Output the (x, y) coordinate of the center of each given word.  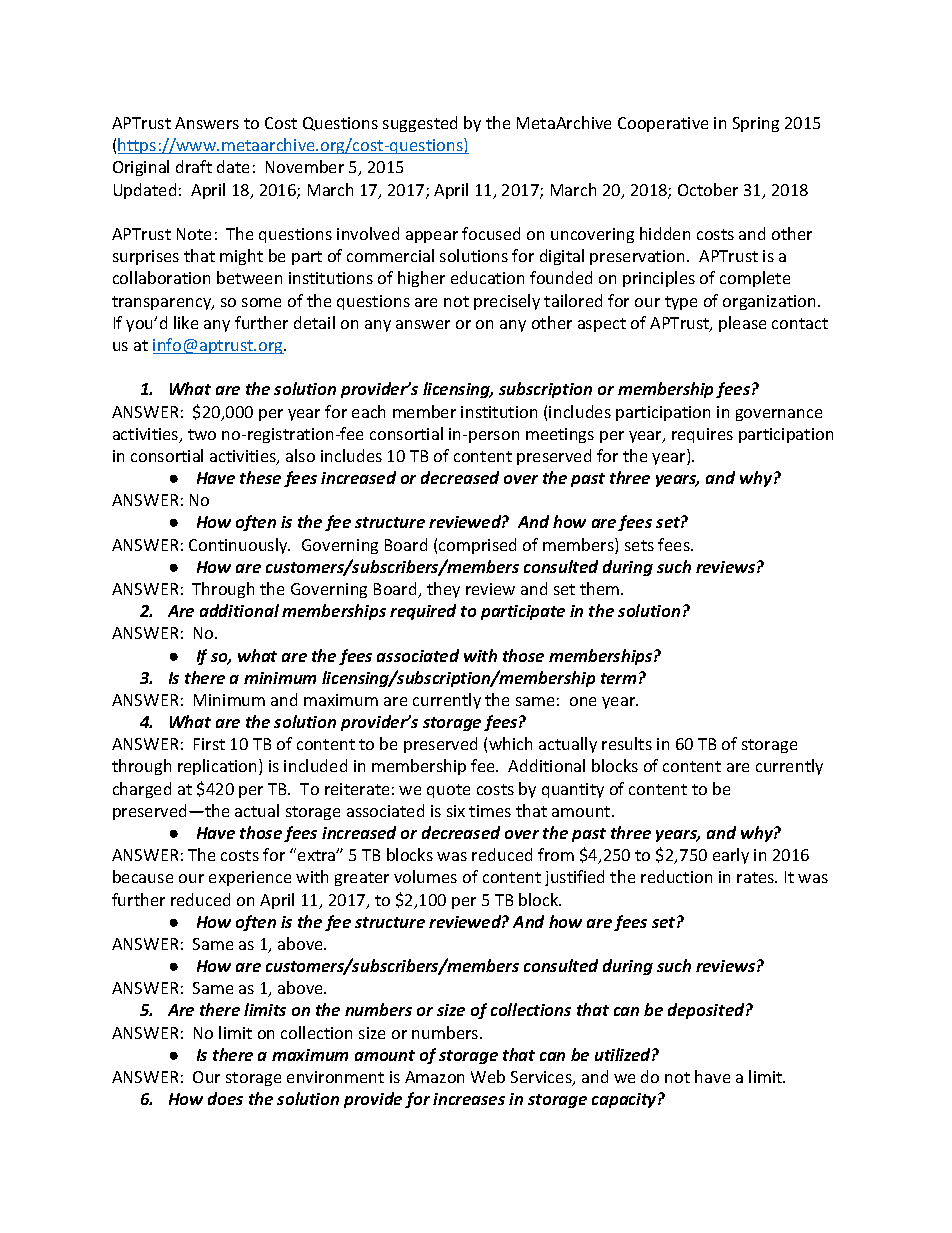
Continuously (239, 546)
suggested (420, 124)
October (708, 189)
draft (194, 166)
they (443, 590)
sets (639, 545)
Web (488, 1076)
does (225, 1098)
